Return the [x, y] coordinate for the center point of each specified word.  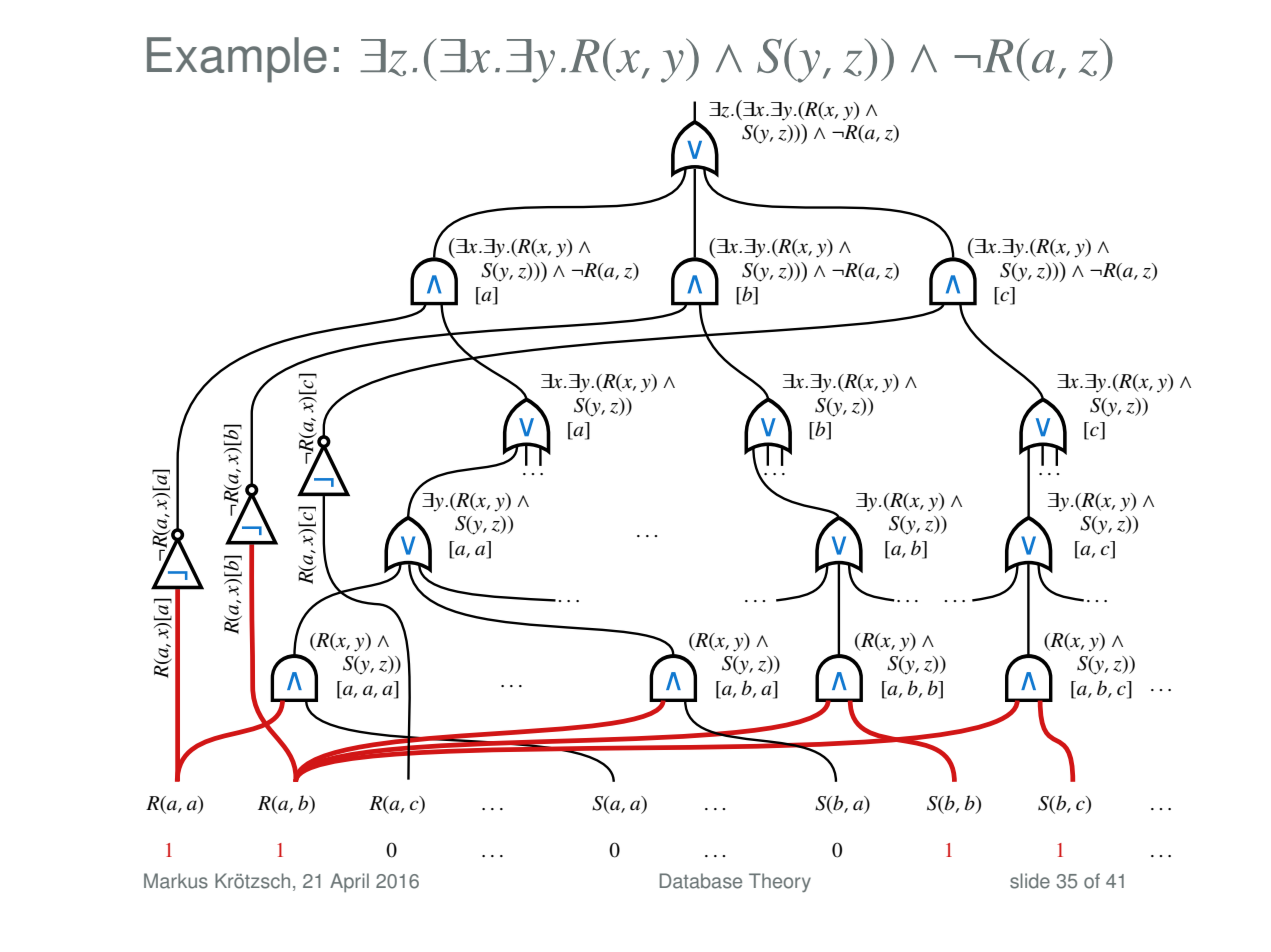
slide [1030, 881]
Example [237, 60]
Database [701, 881]
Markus [176, 881]
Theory [780, 882]
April [349, 882]
